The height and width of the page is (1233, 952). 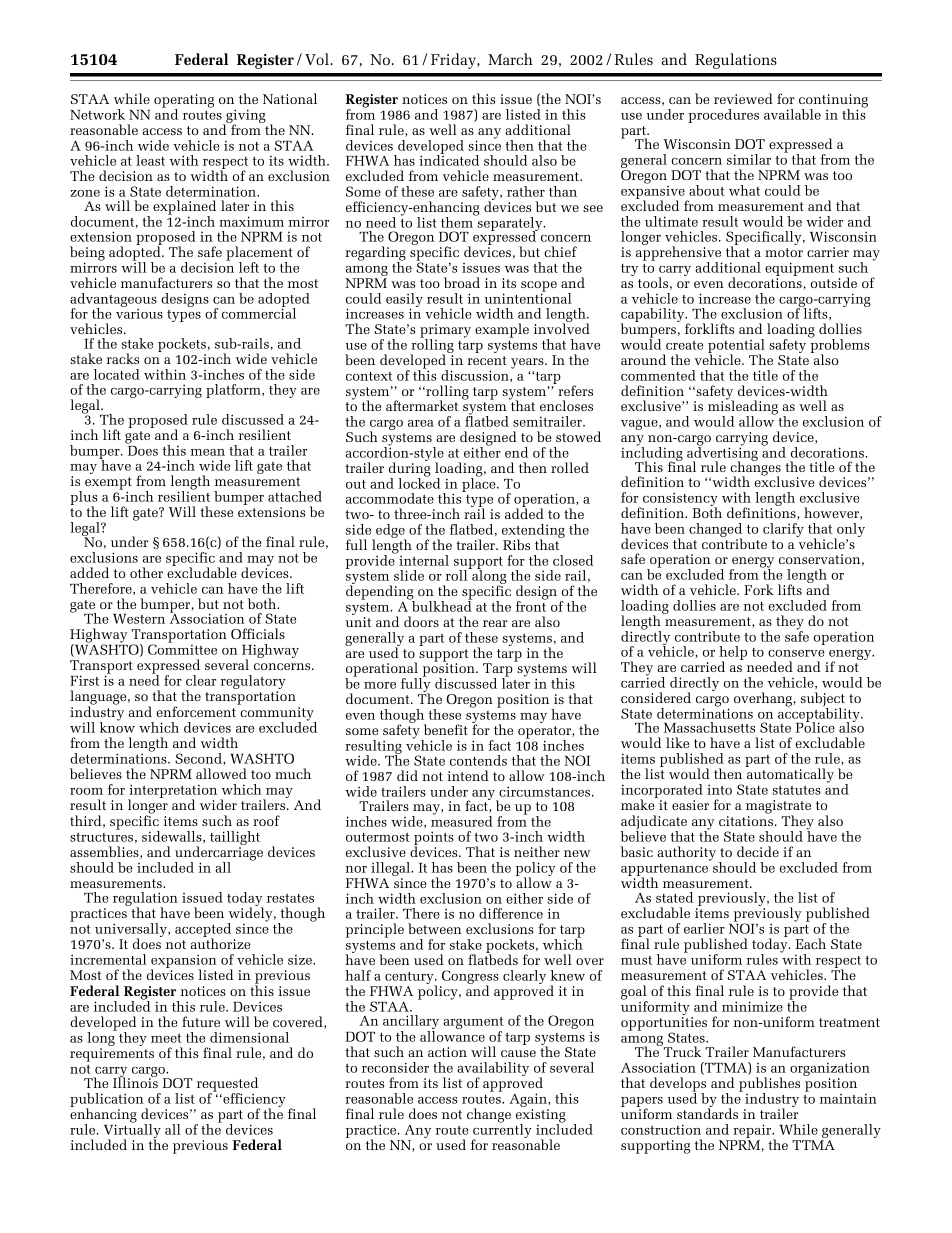 What do you see at coordinates (184, 102) in the page?
I see `operating` at bounding box center [184, 102].
